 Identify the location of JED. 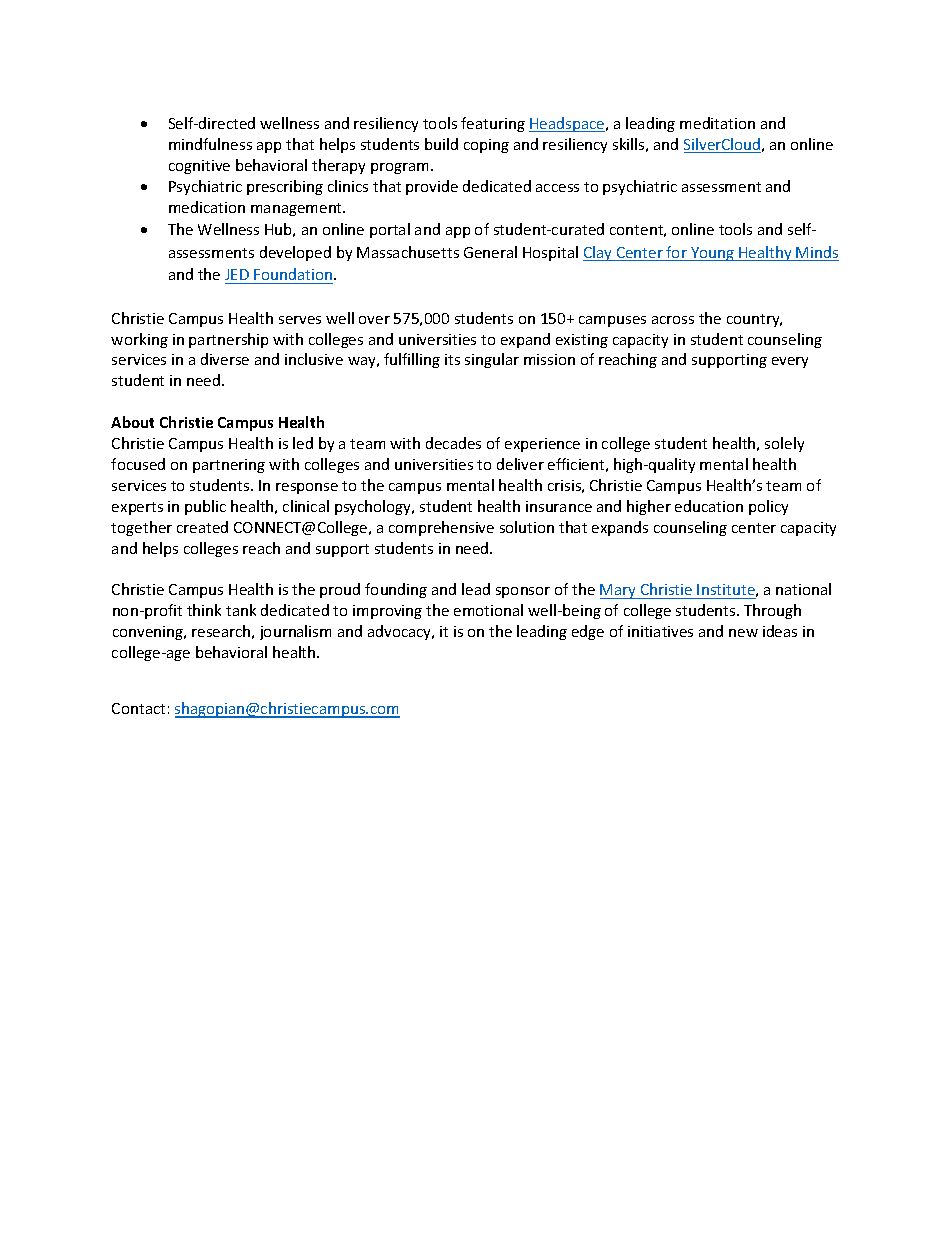
(237, 274).
